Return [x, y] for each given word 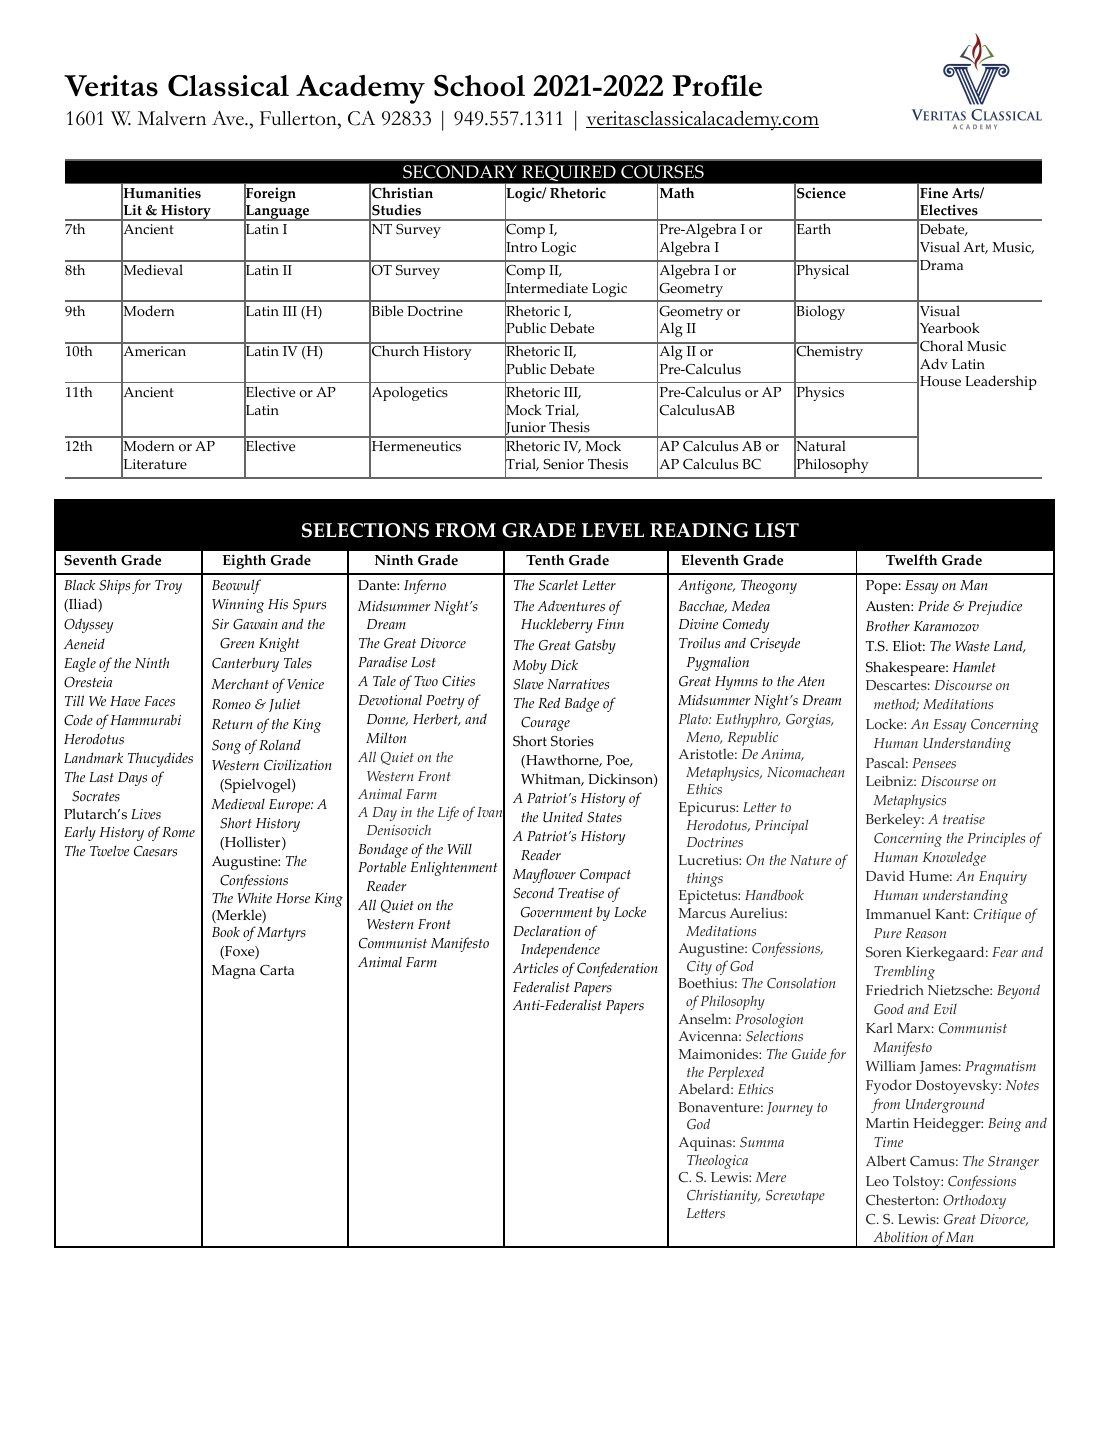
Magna [234, 972]
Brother [888, 626]
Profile [717, 86]
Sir [220, 624]
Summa [762, 1142]
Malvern [171, 118]
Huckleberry [557, 625]
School [479, 86]
